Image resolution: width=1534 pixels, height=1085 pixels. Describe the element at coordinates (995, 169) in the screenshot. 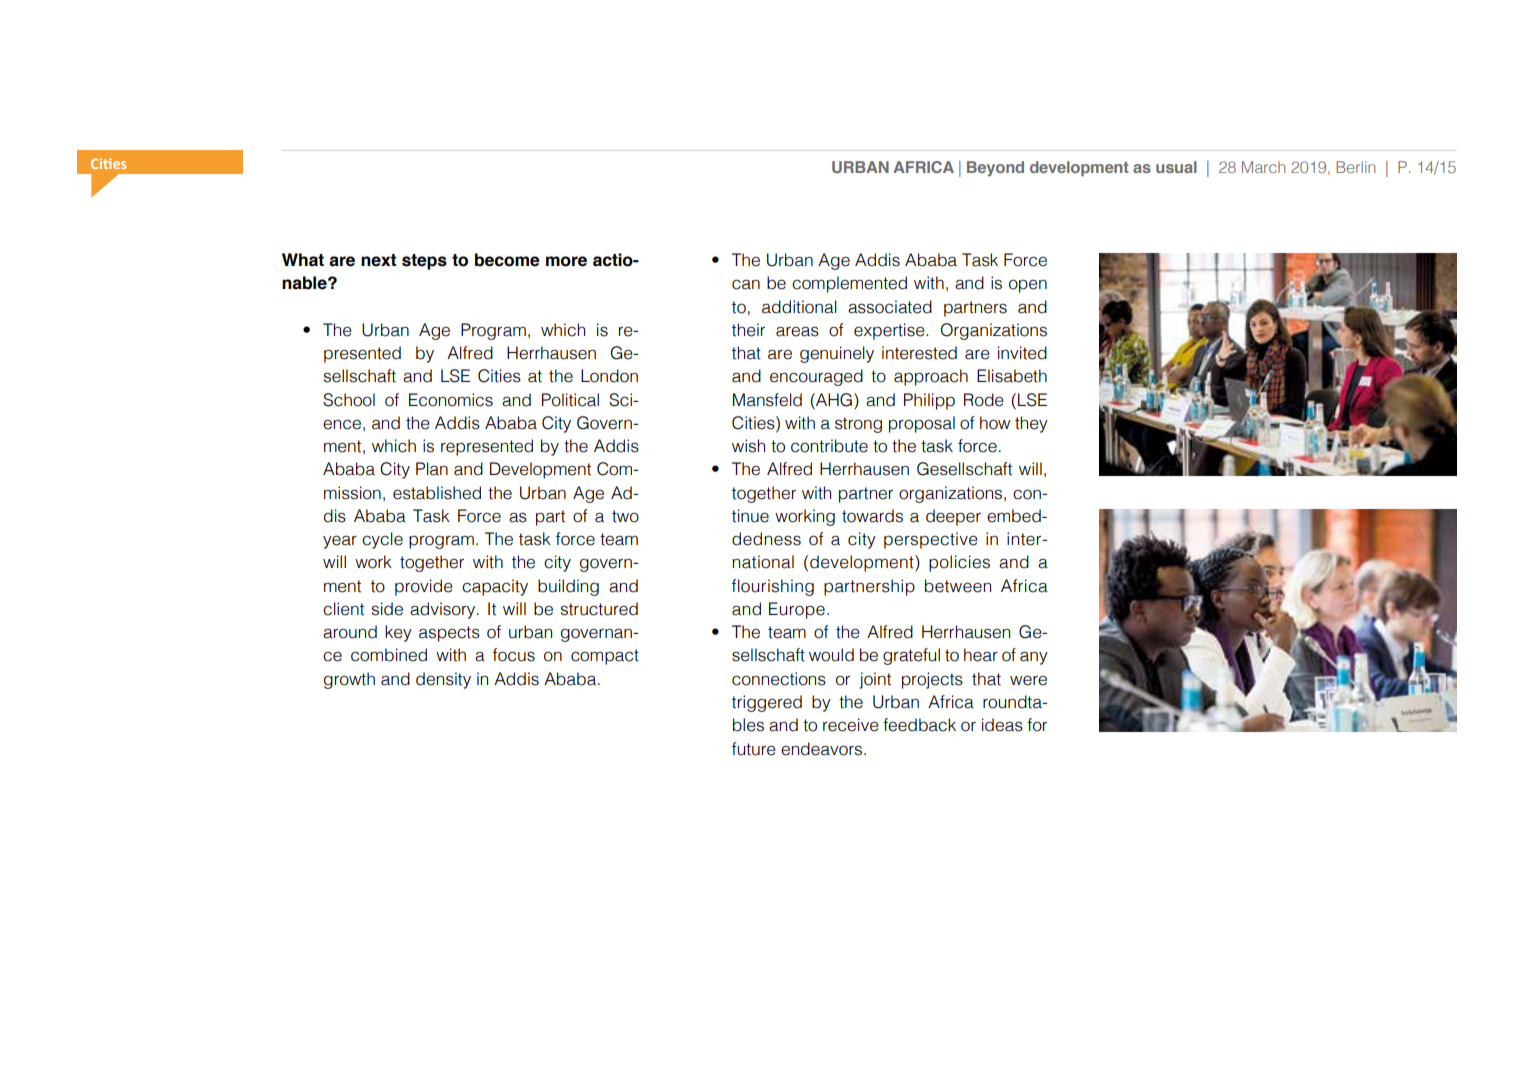

I see `Beyond` at that location.
